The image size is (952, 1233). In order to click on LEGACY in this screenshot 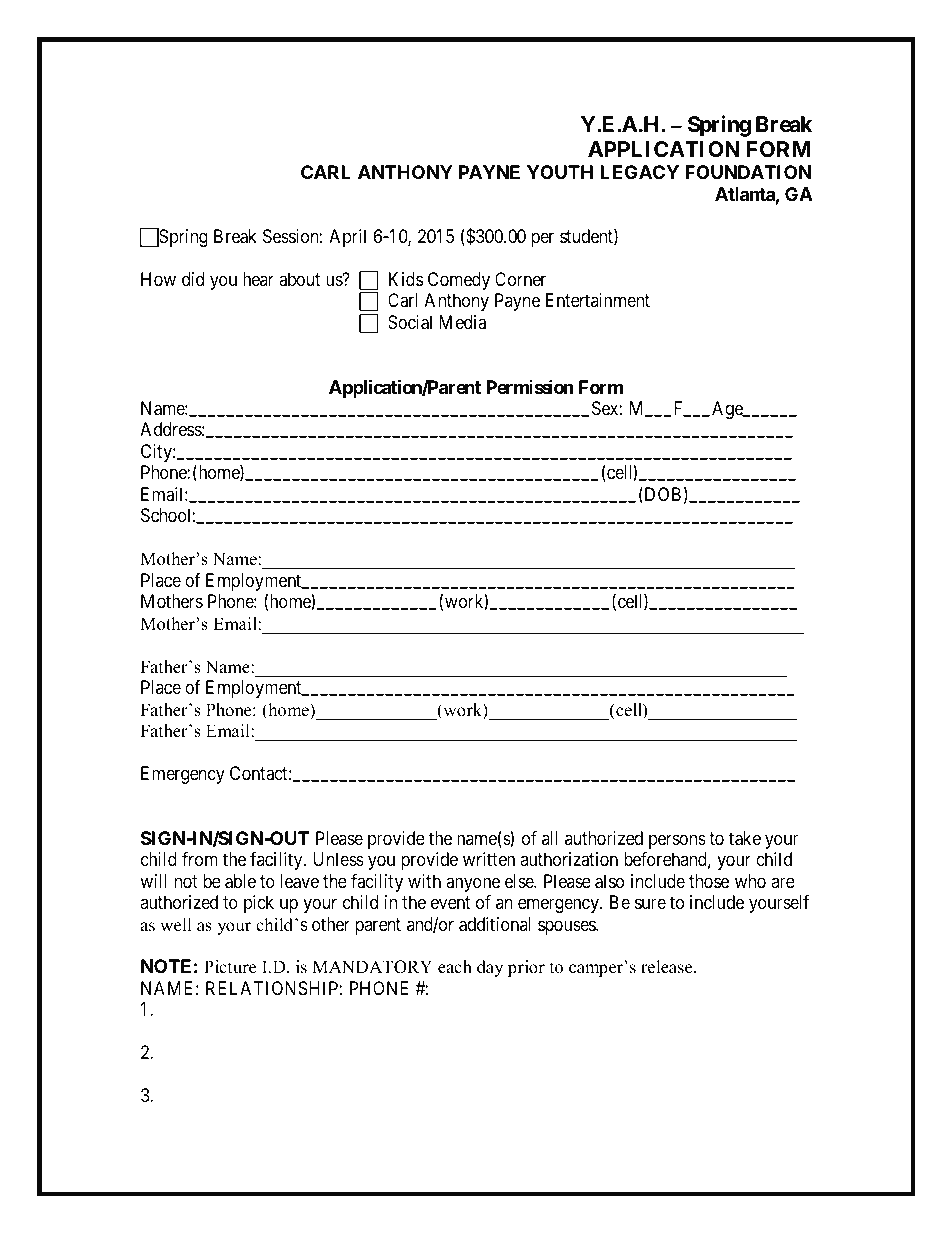, I will do `click(639, 172)`.
